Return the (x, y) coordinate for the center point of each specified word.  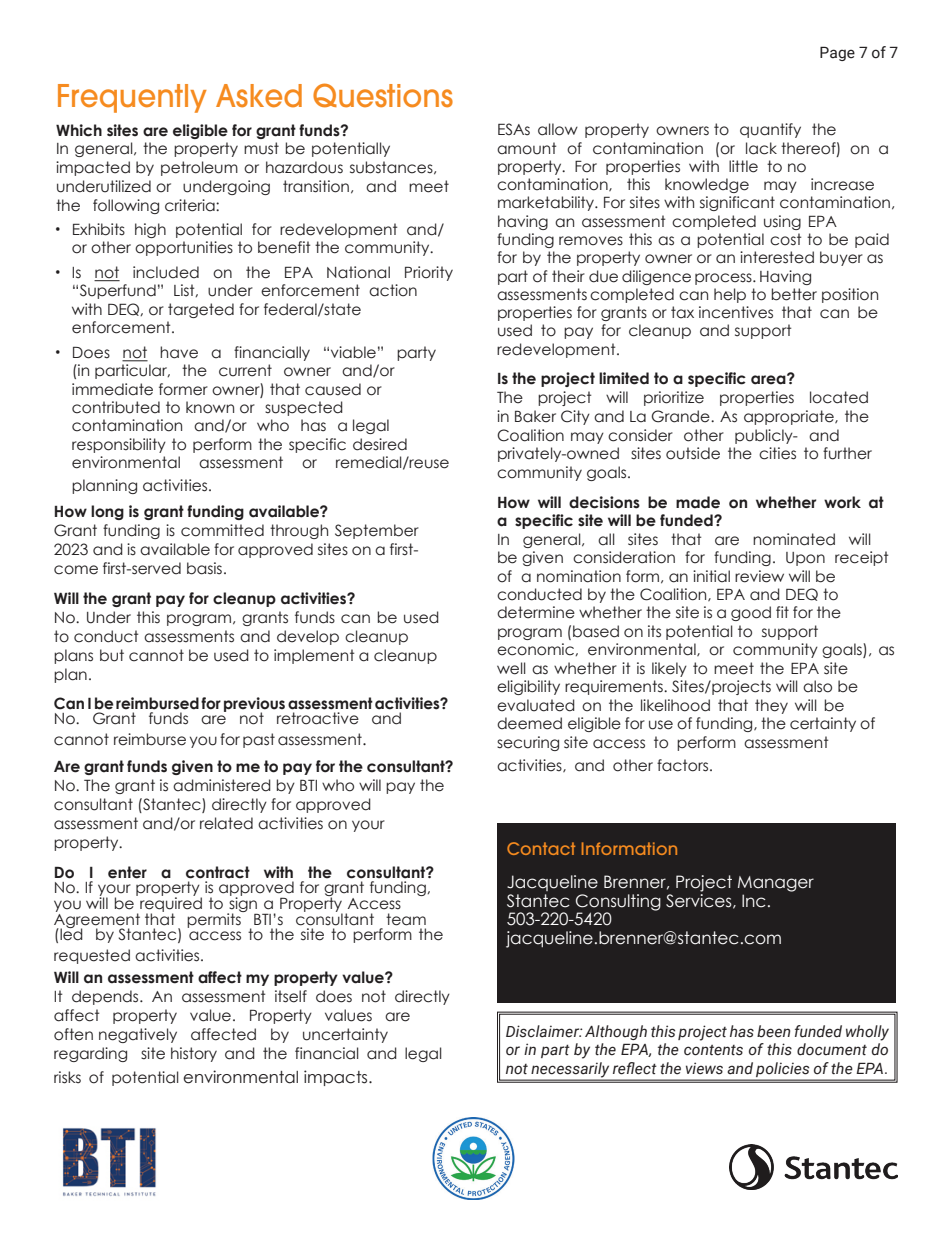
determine (536, 612)
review (759, 576)
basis (204, 568)
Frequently (132, 98)
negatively (138, 1035)
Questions (383, 95)
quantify (770, 130)
